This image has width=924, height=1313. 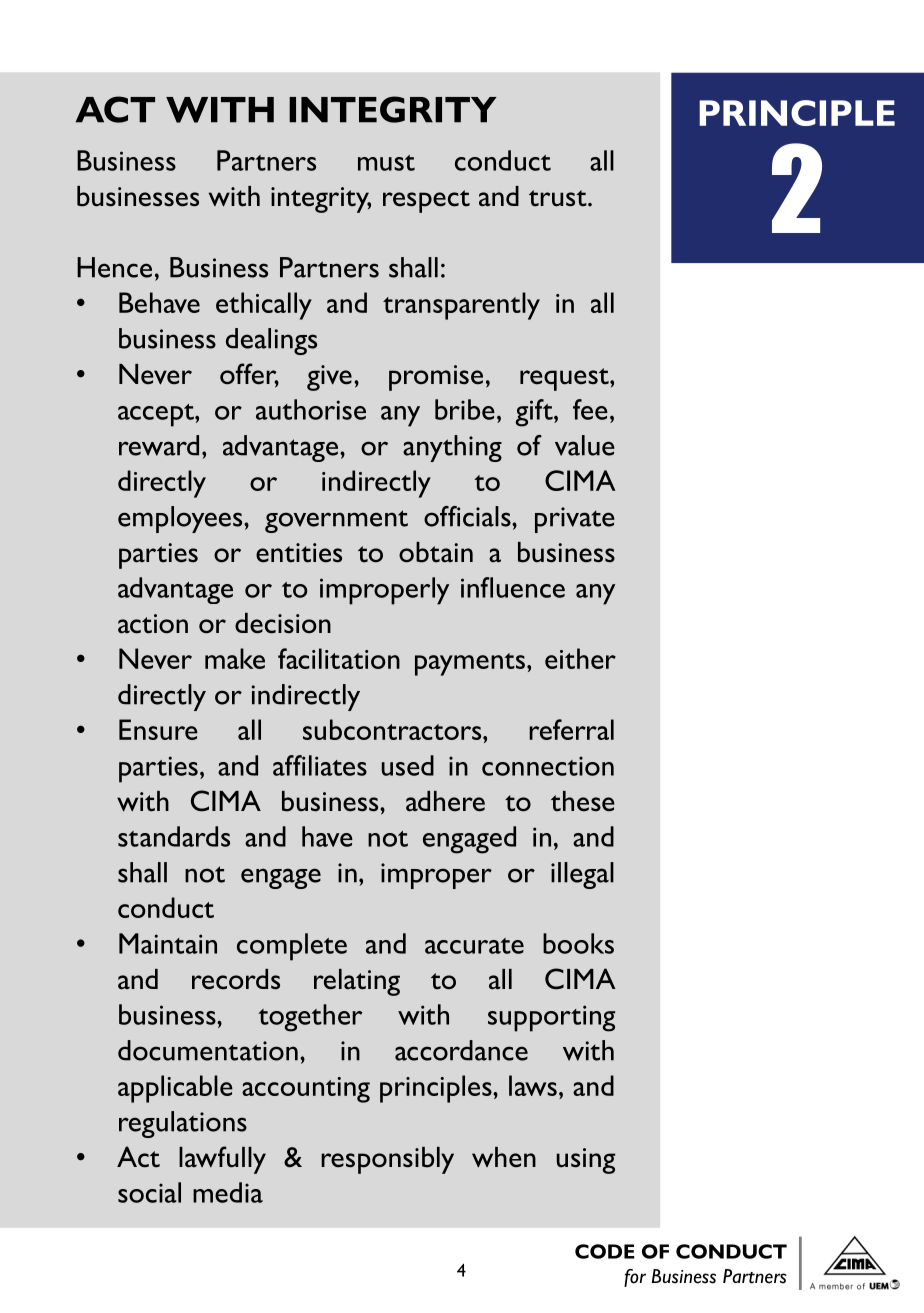 I want to click on books, so click(x=578, y=943).
